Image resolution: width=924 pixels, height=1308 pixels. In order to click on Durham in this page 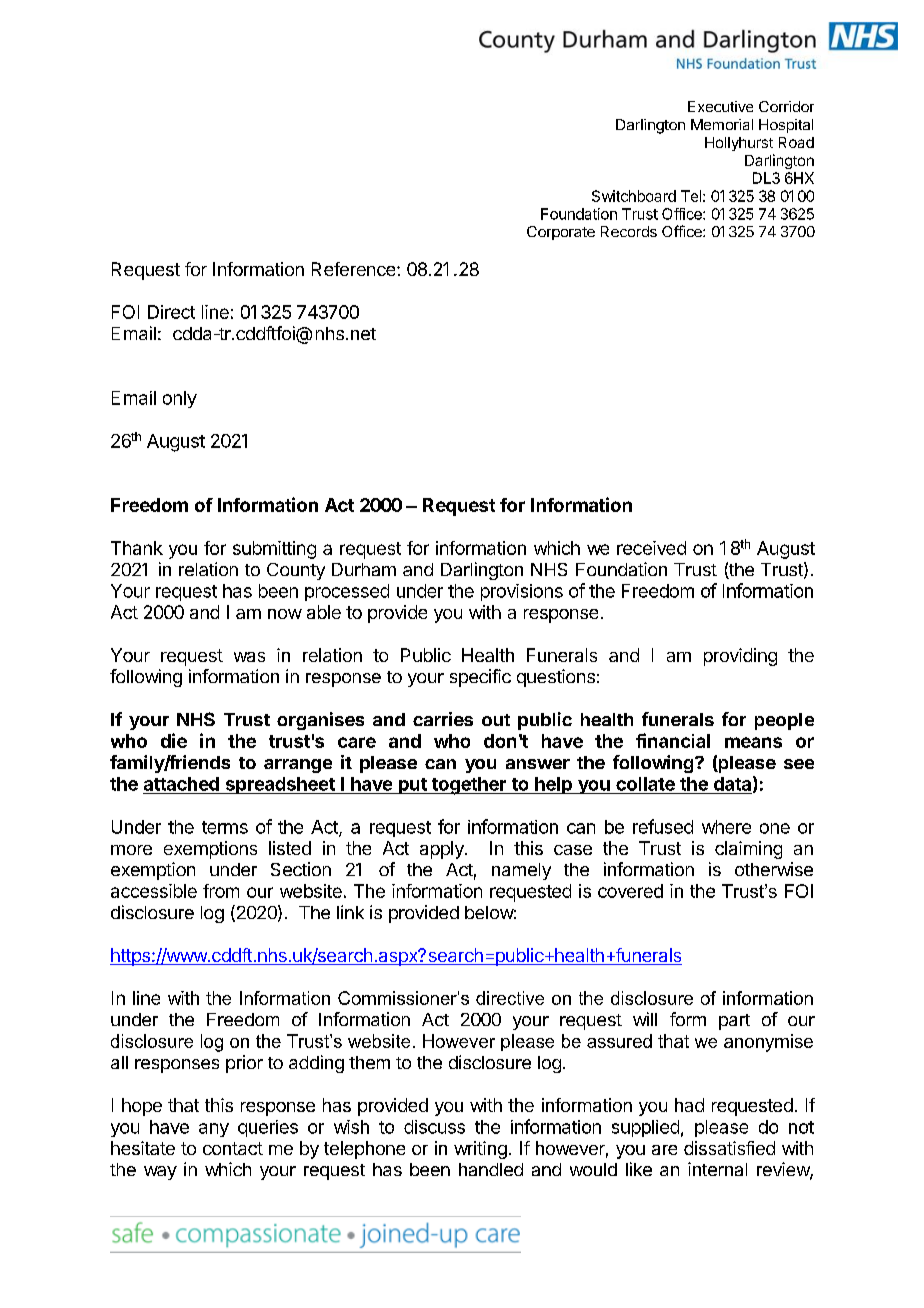, I will do `click(364, 569)`.
